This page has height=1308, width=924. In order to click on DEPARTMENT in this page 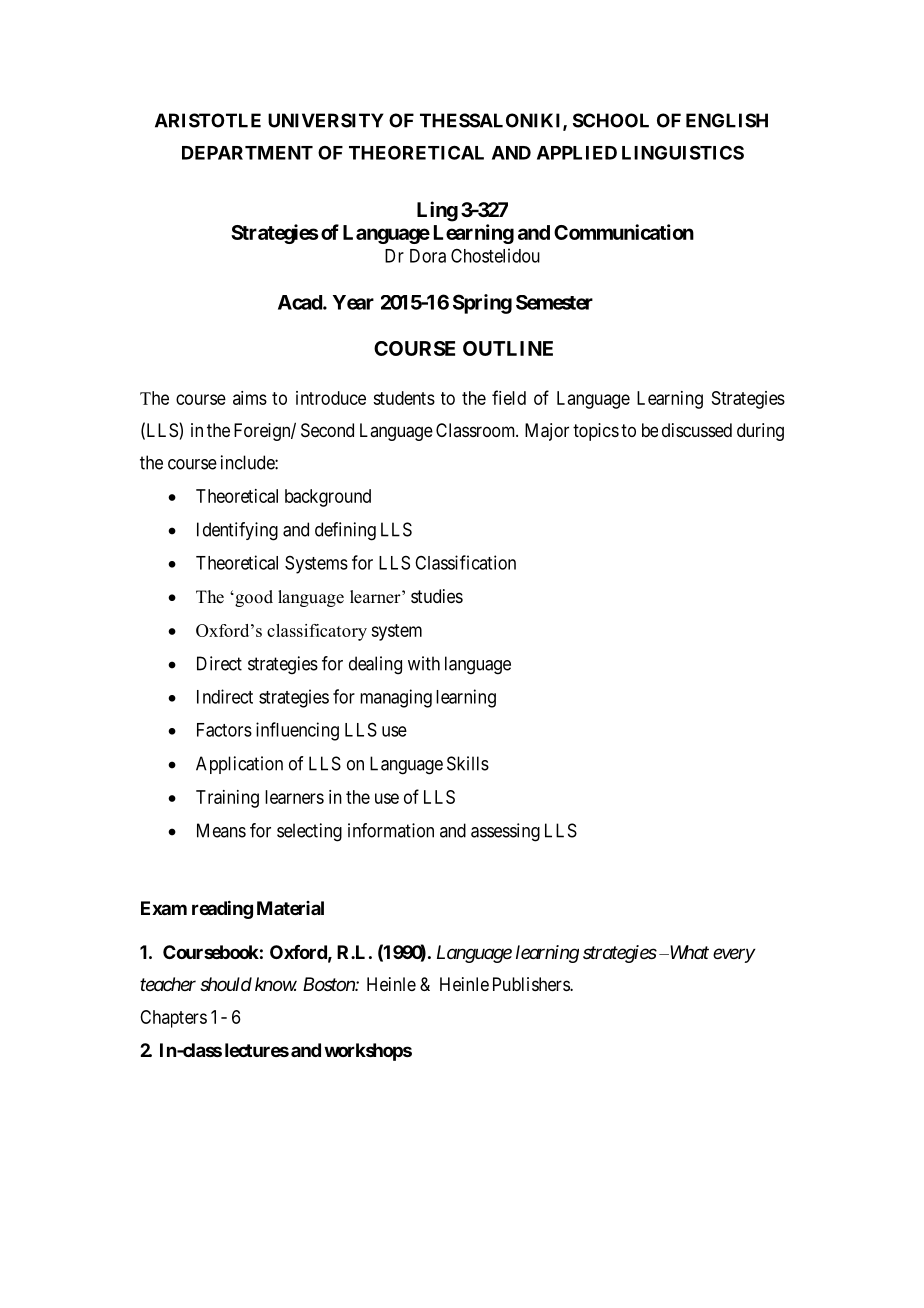, I will do `click(247, 153)`.
